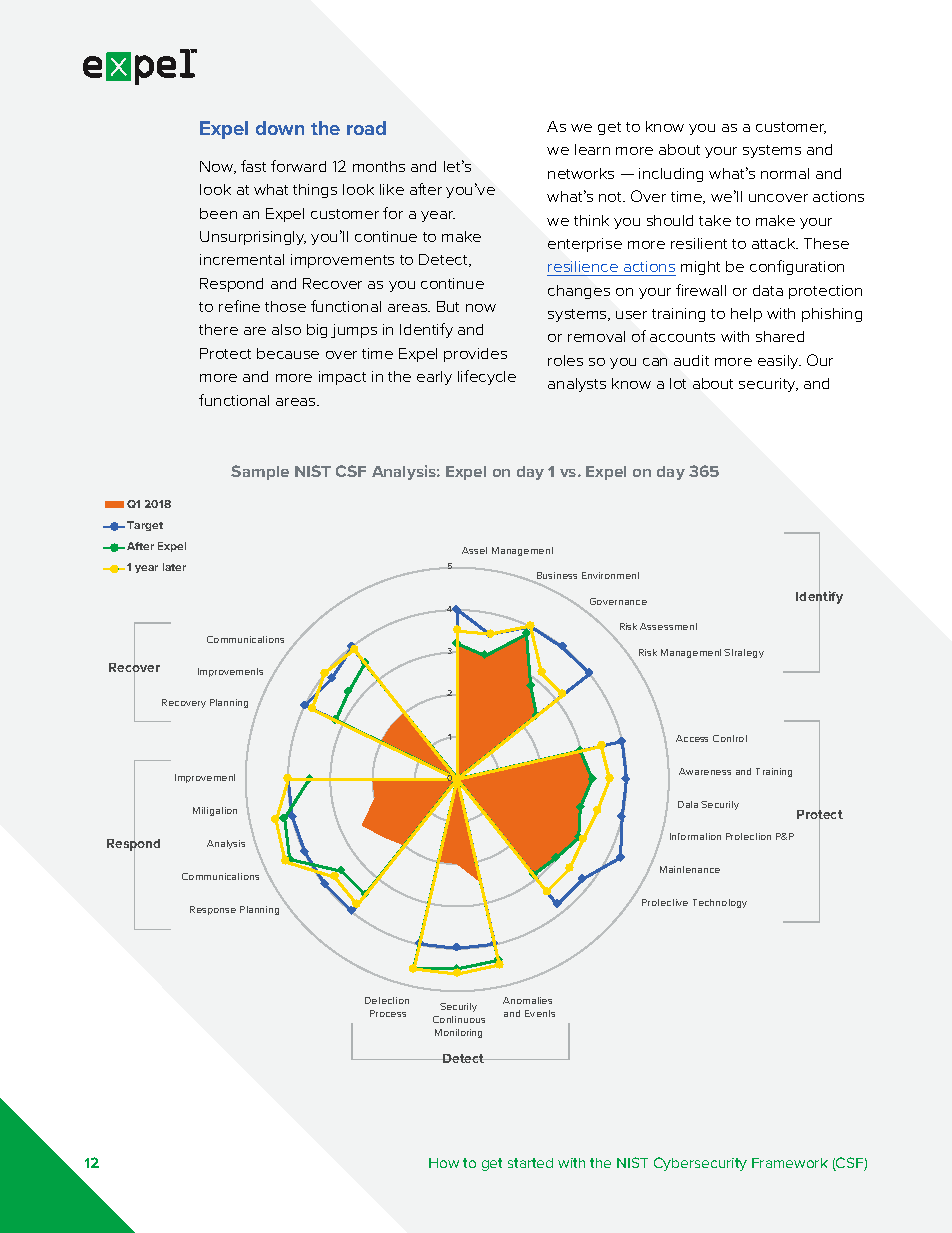  I want to click on How, so click(444, 1163).
